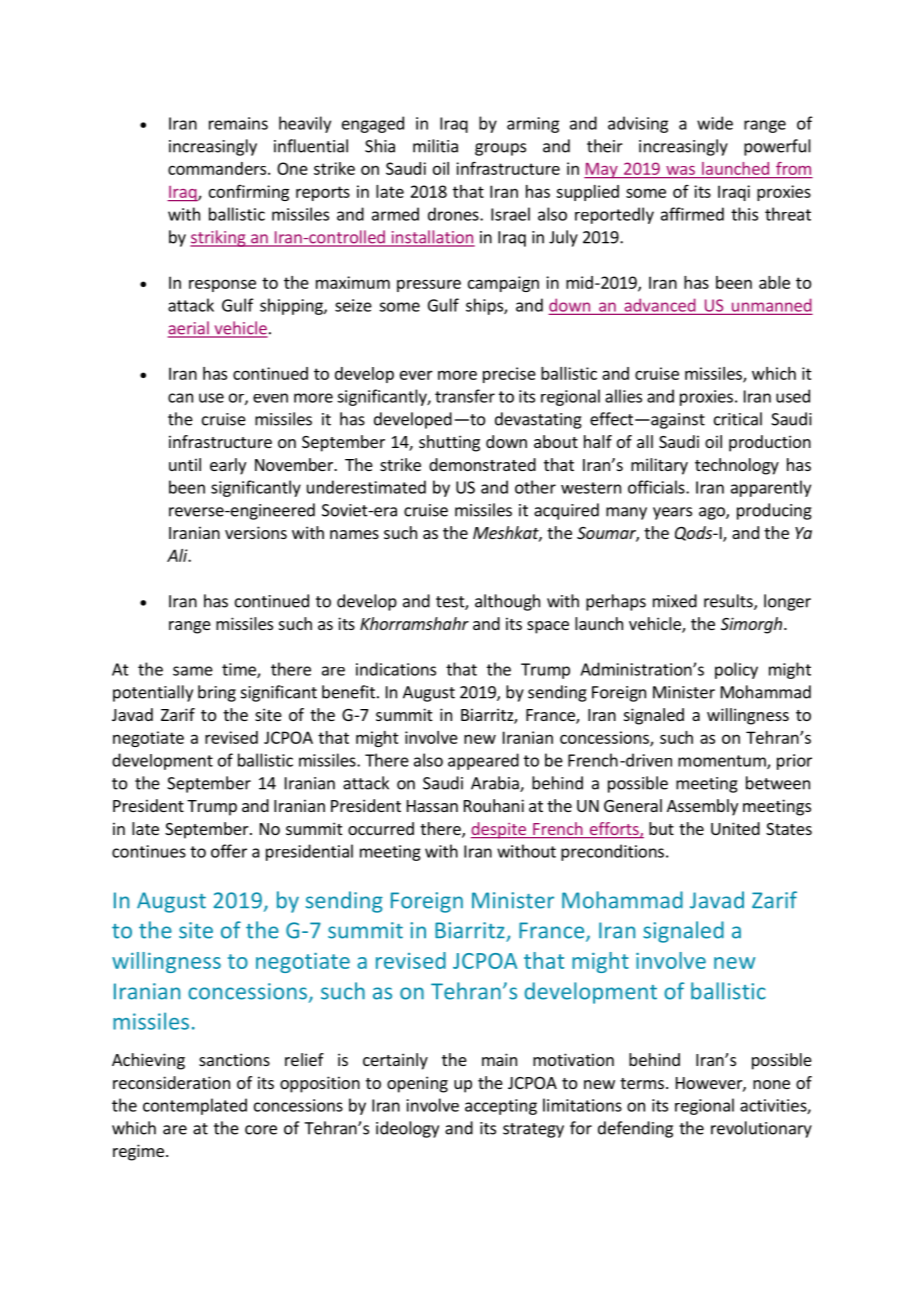 This screenshot has height=1307, width=924. I want to click on commanders, so click(217, 168).
